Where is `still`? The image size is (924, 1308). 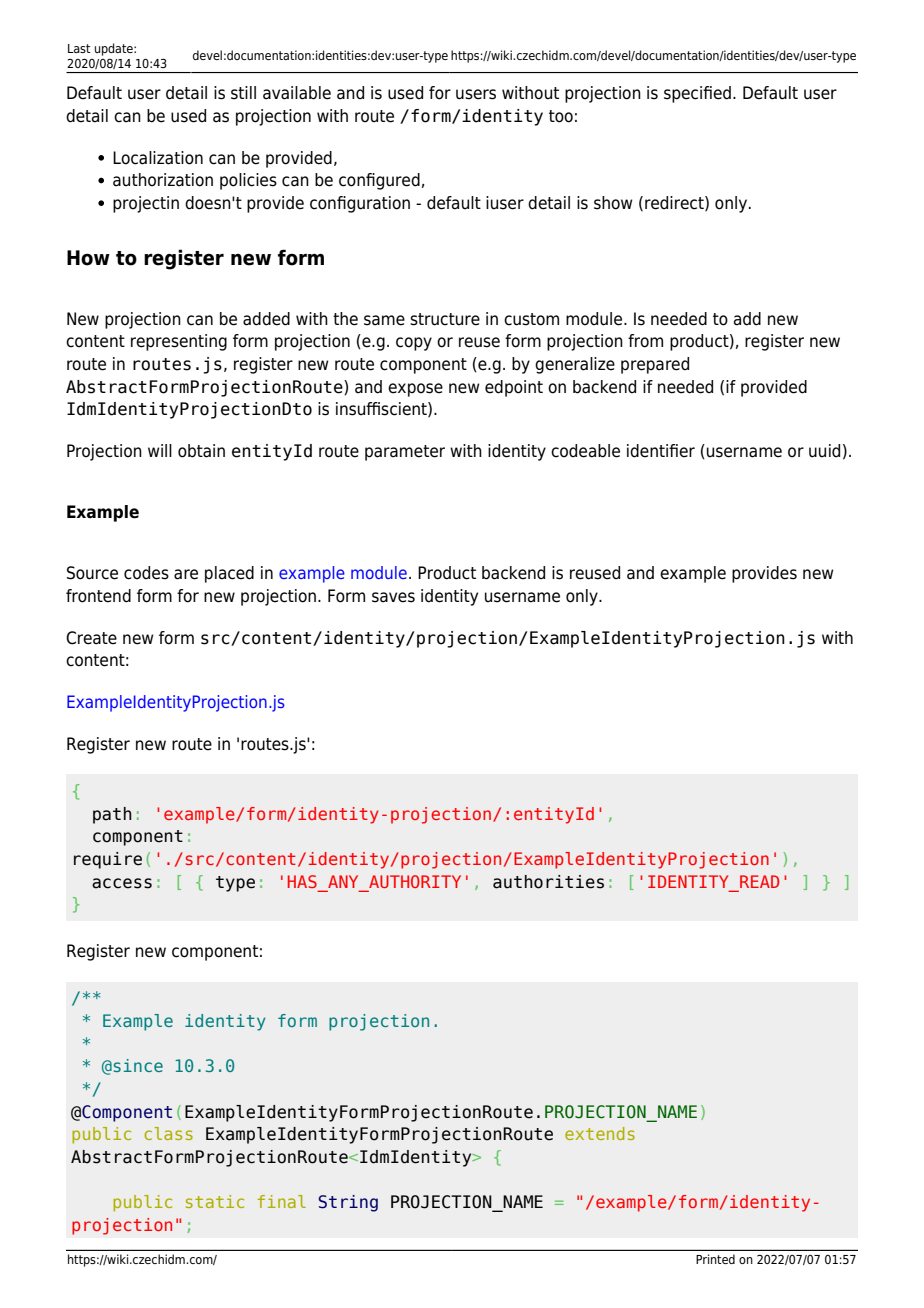
still is located at coordinates (243, 93).
